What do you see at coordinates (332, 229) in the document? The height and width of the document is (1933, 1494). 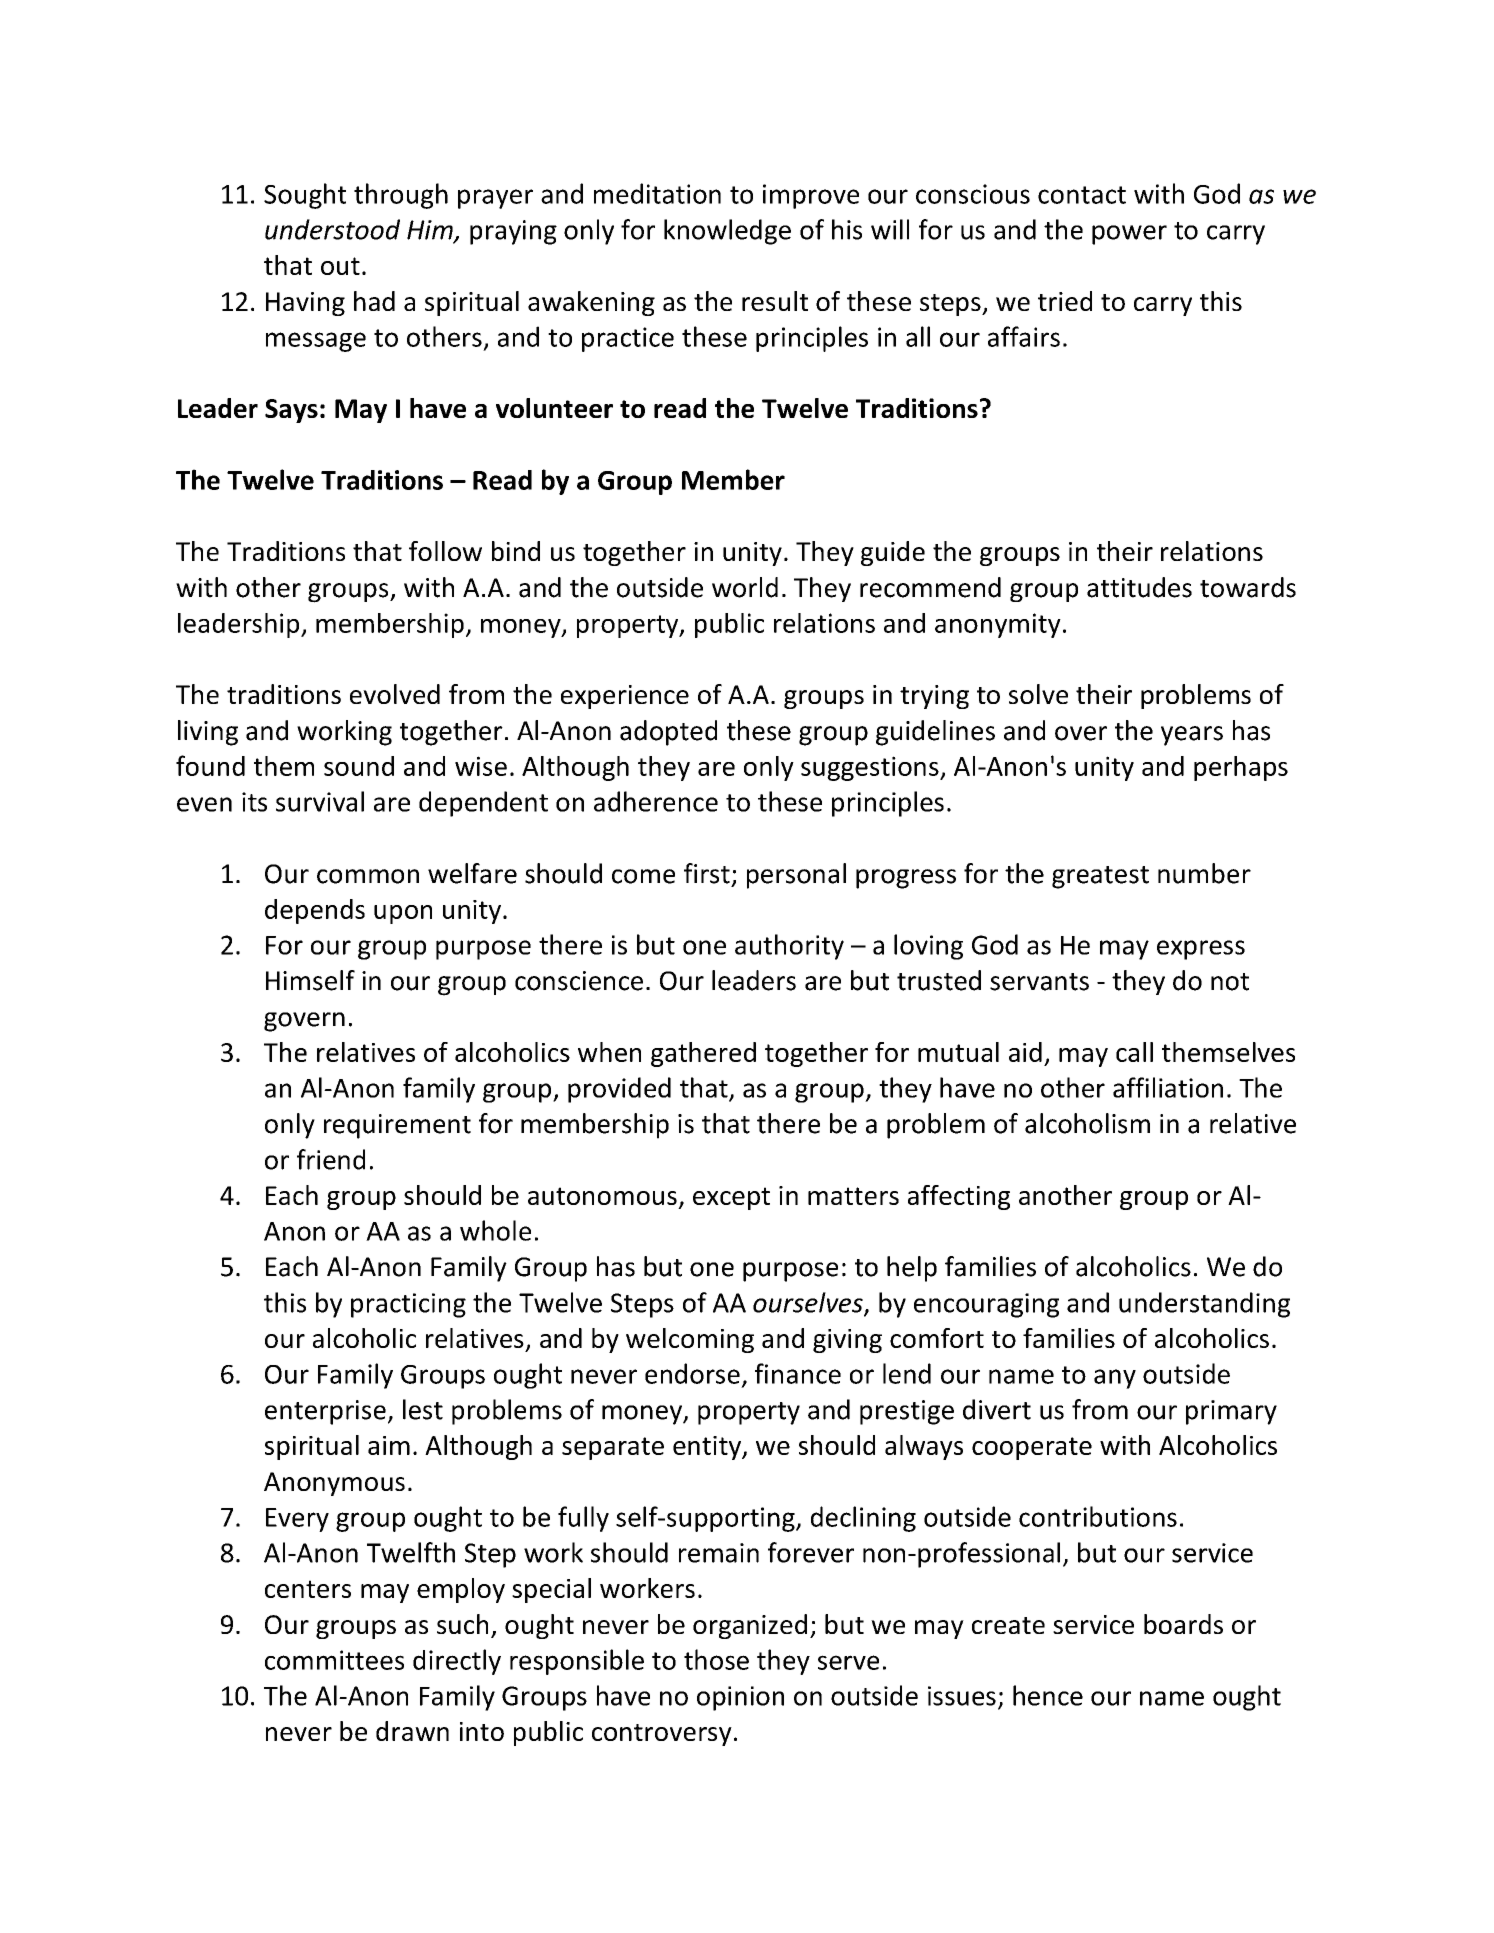 I see `understood` at bounding box center [332, 229].
